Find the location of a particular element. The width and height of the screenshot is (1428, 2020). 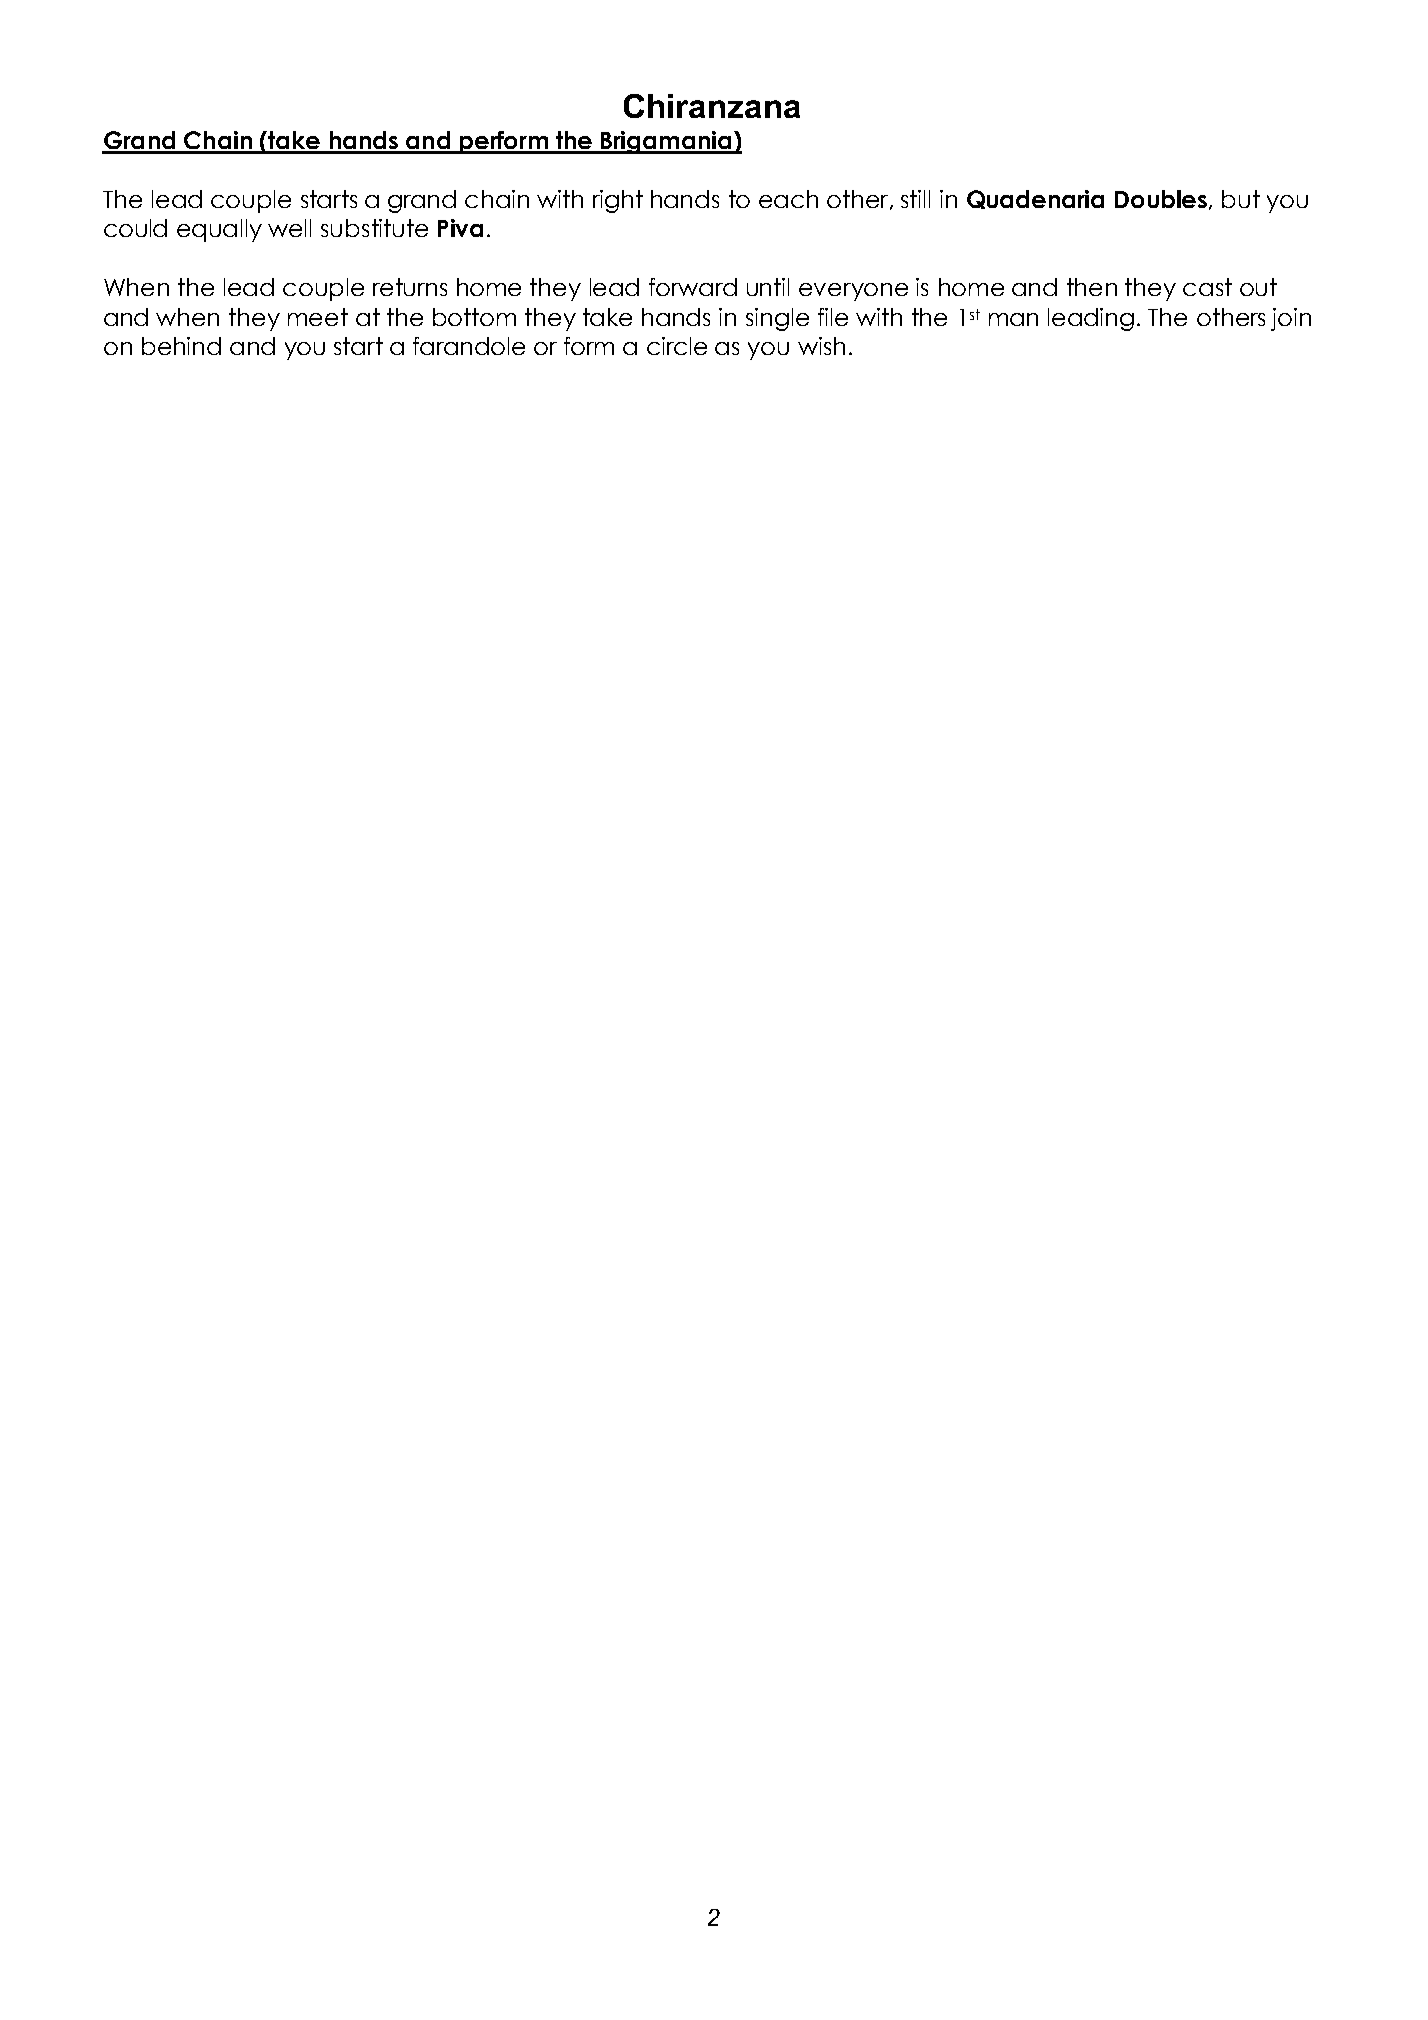

Doubles is located at coordinates (1161, 199).
